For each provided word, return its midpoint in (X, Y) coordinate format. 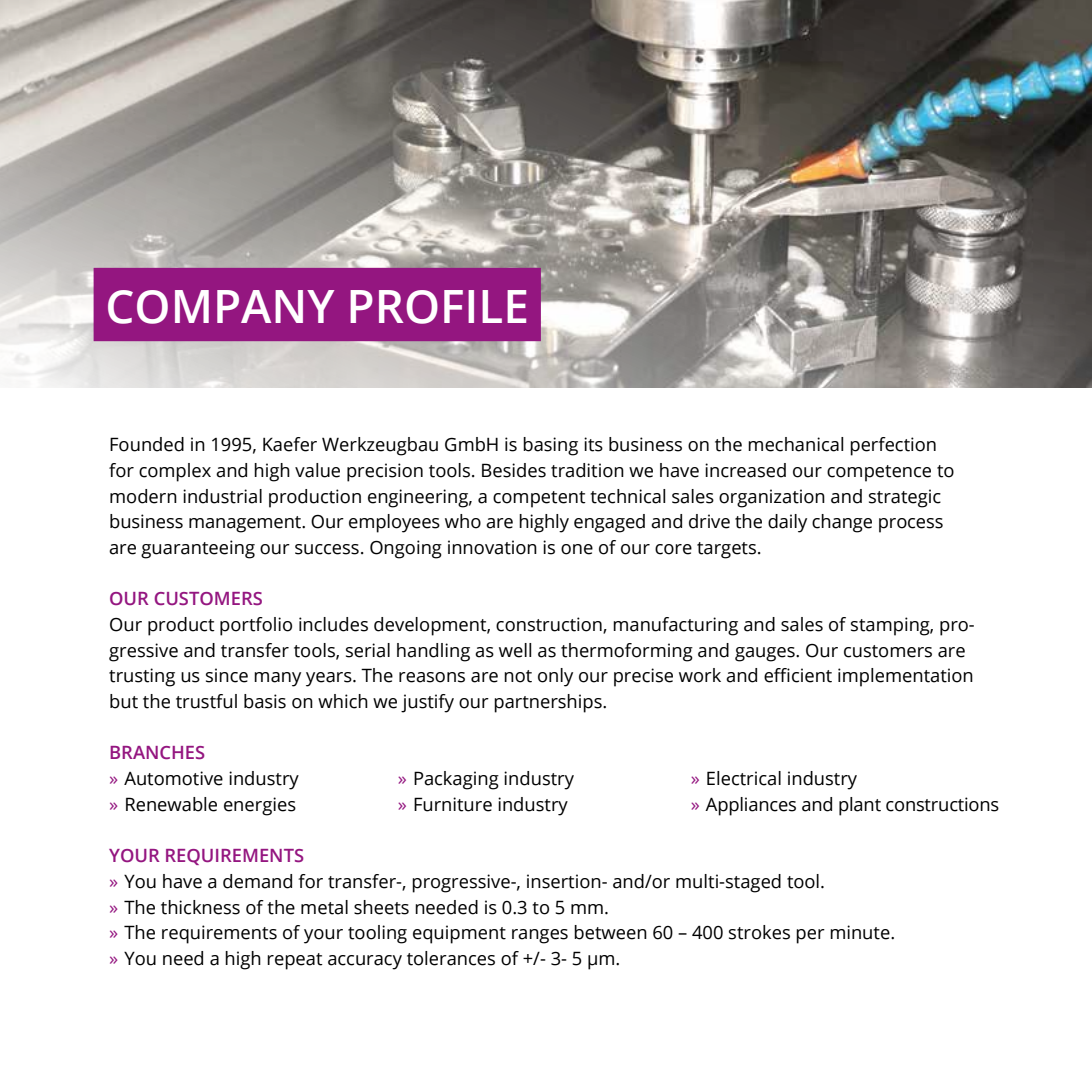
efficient (798, 675)
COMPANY (221, 307)
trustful (206, 701)
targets (728, 550)
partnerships (549, 703)
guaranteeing (198, 549)
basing (550, 446)
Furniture (453, 804)
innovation (492, 547)
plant (860, 806)
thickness (200, 907)
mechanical (795, 444)
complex (175, 472)
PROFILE (438, 307)
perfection (893, 446)
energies (260, 806)
